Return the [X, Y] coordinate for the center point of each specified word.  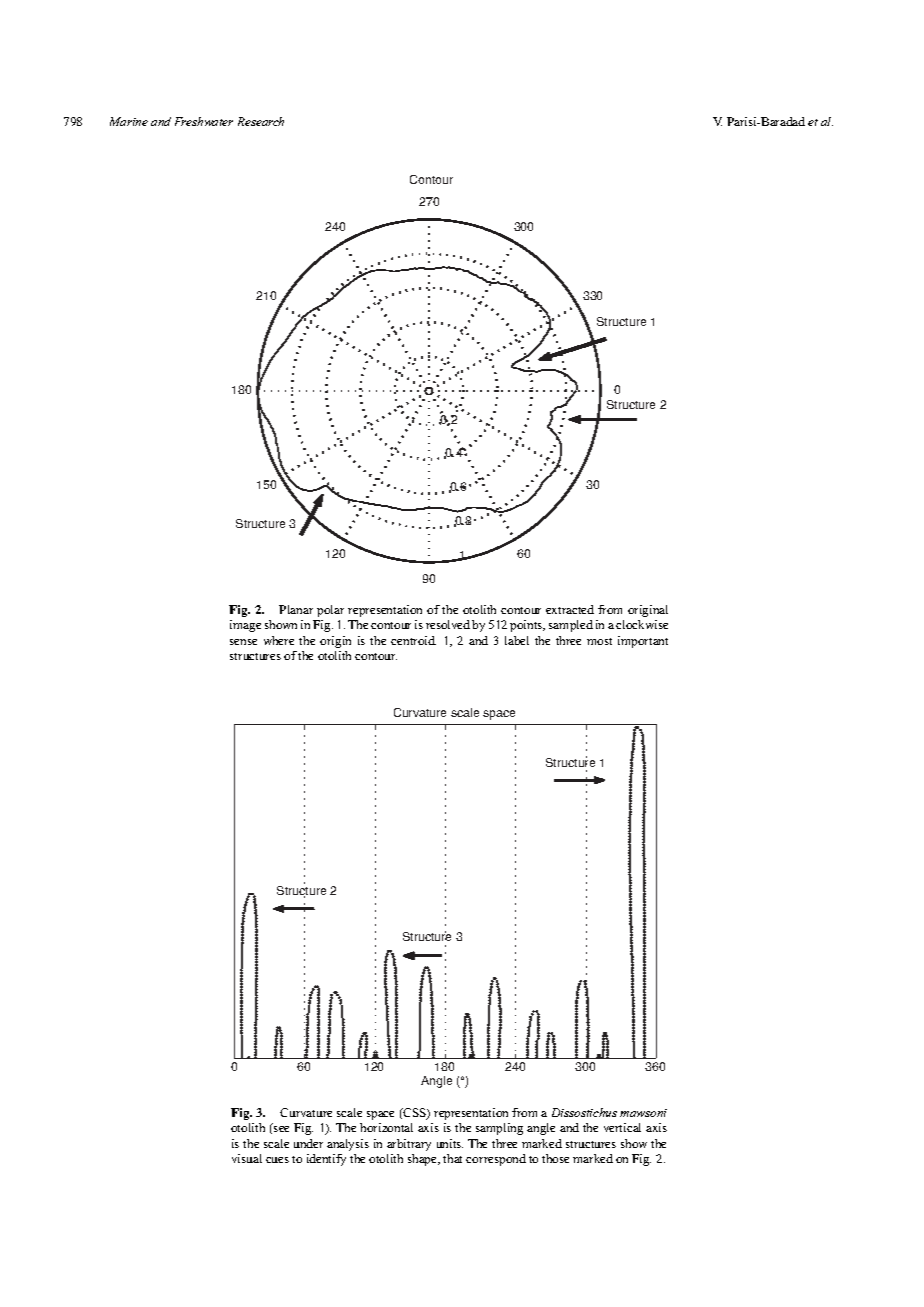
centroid [413, 640]
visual [247, 1158]
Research [261, 121]
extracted [570, 609]
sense [243, 642]
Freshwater [204, 121]
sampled [571, 626]
